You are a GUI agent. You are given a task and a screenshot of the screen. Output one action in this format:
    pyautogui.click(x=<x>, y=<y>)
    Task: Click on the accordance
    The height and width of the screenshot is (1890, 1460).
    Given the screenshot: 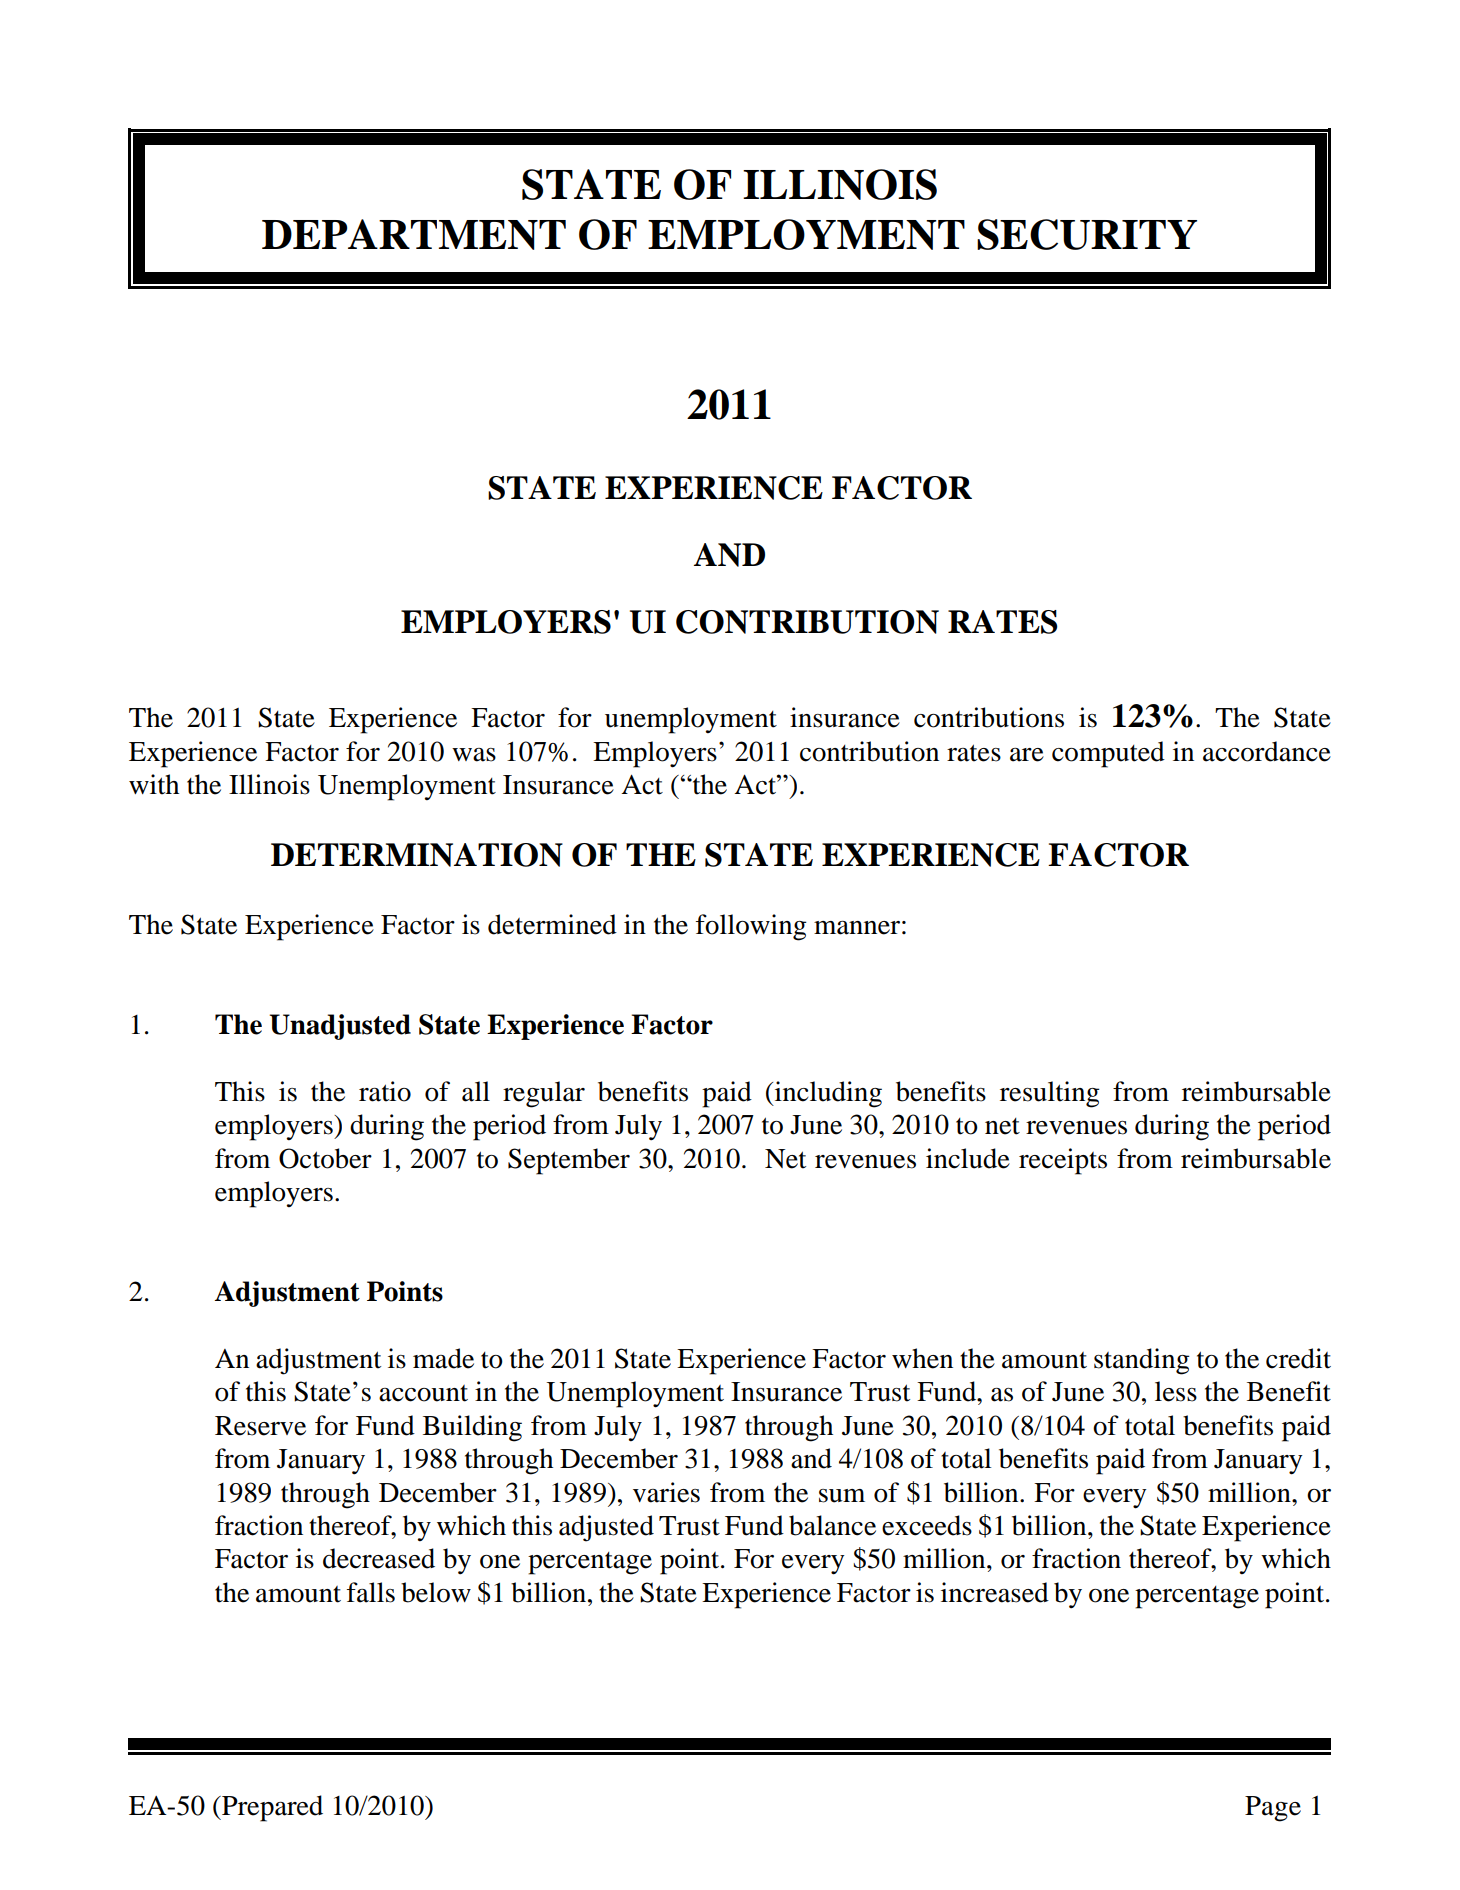 What is the action you would take?
    pyautogui.click(x=1267, y=751)
